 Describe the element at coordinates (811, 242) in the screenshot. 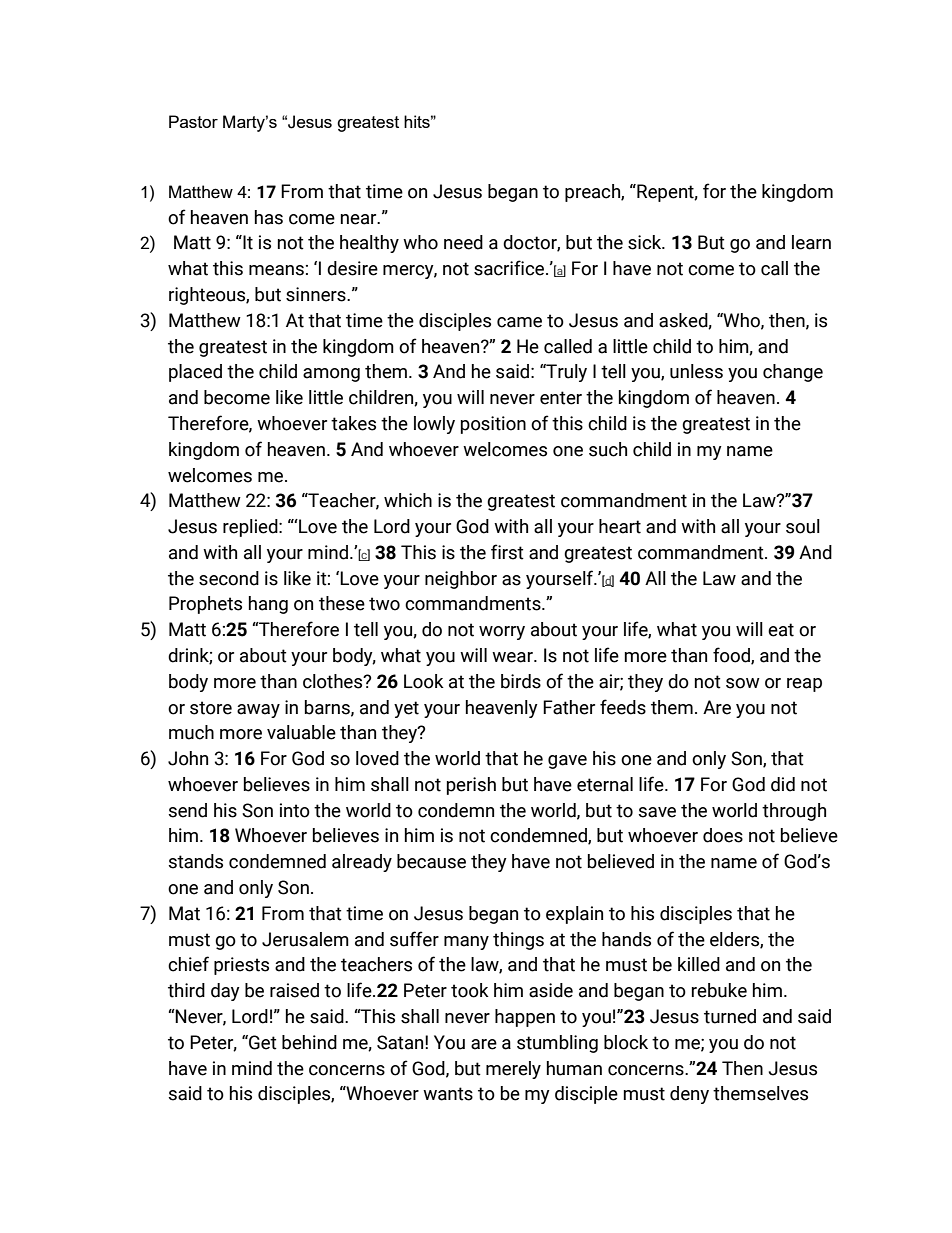

I see `learn` at that location.
